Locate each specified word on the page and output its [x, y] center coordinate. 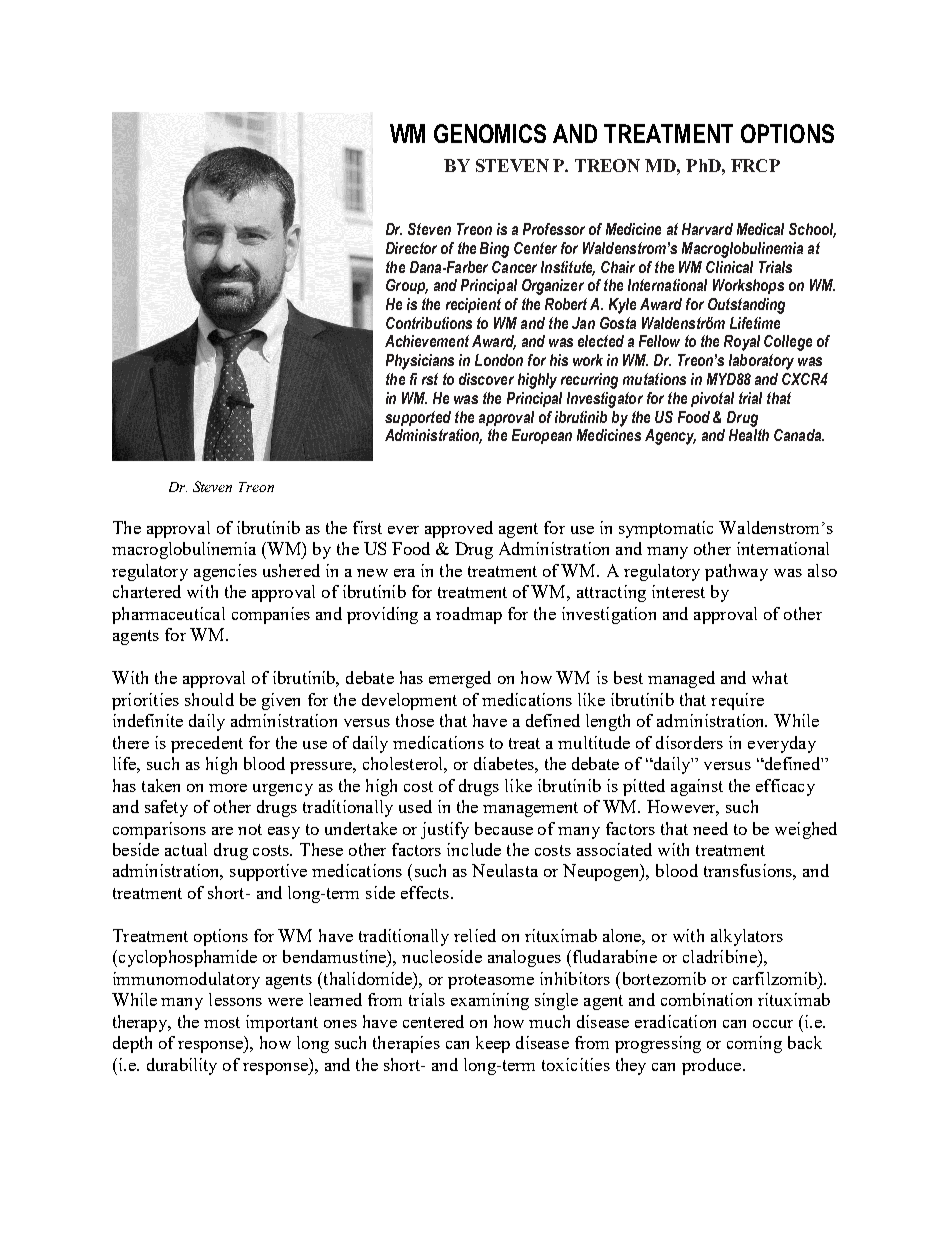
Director [411, 248]
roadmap [469, 615]
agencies [225, 572]
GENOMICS [490, 133]
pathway [736, 572]
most [222, 1022]
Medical [760, 229]
